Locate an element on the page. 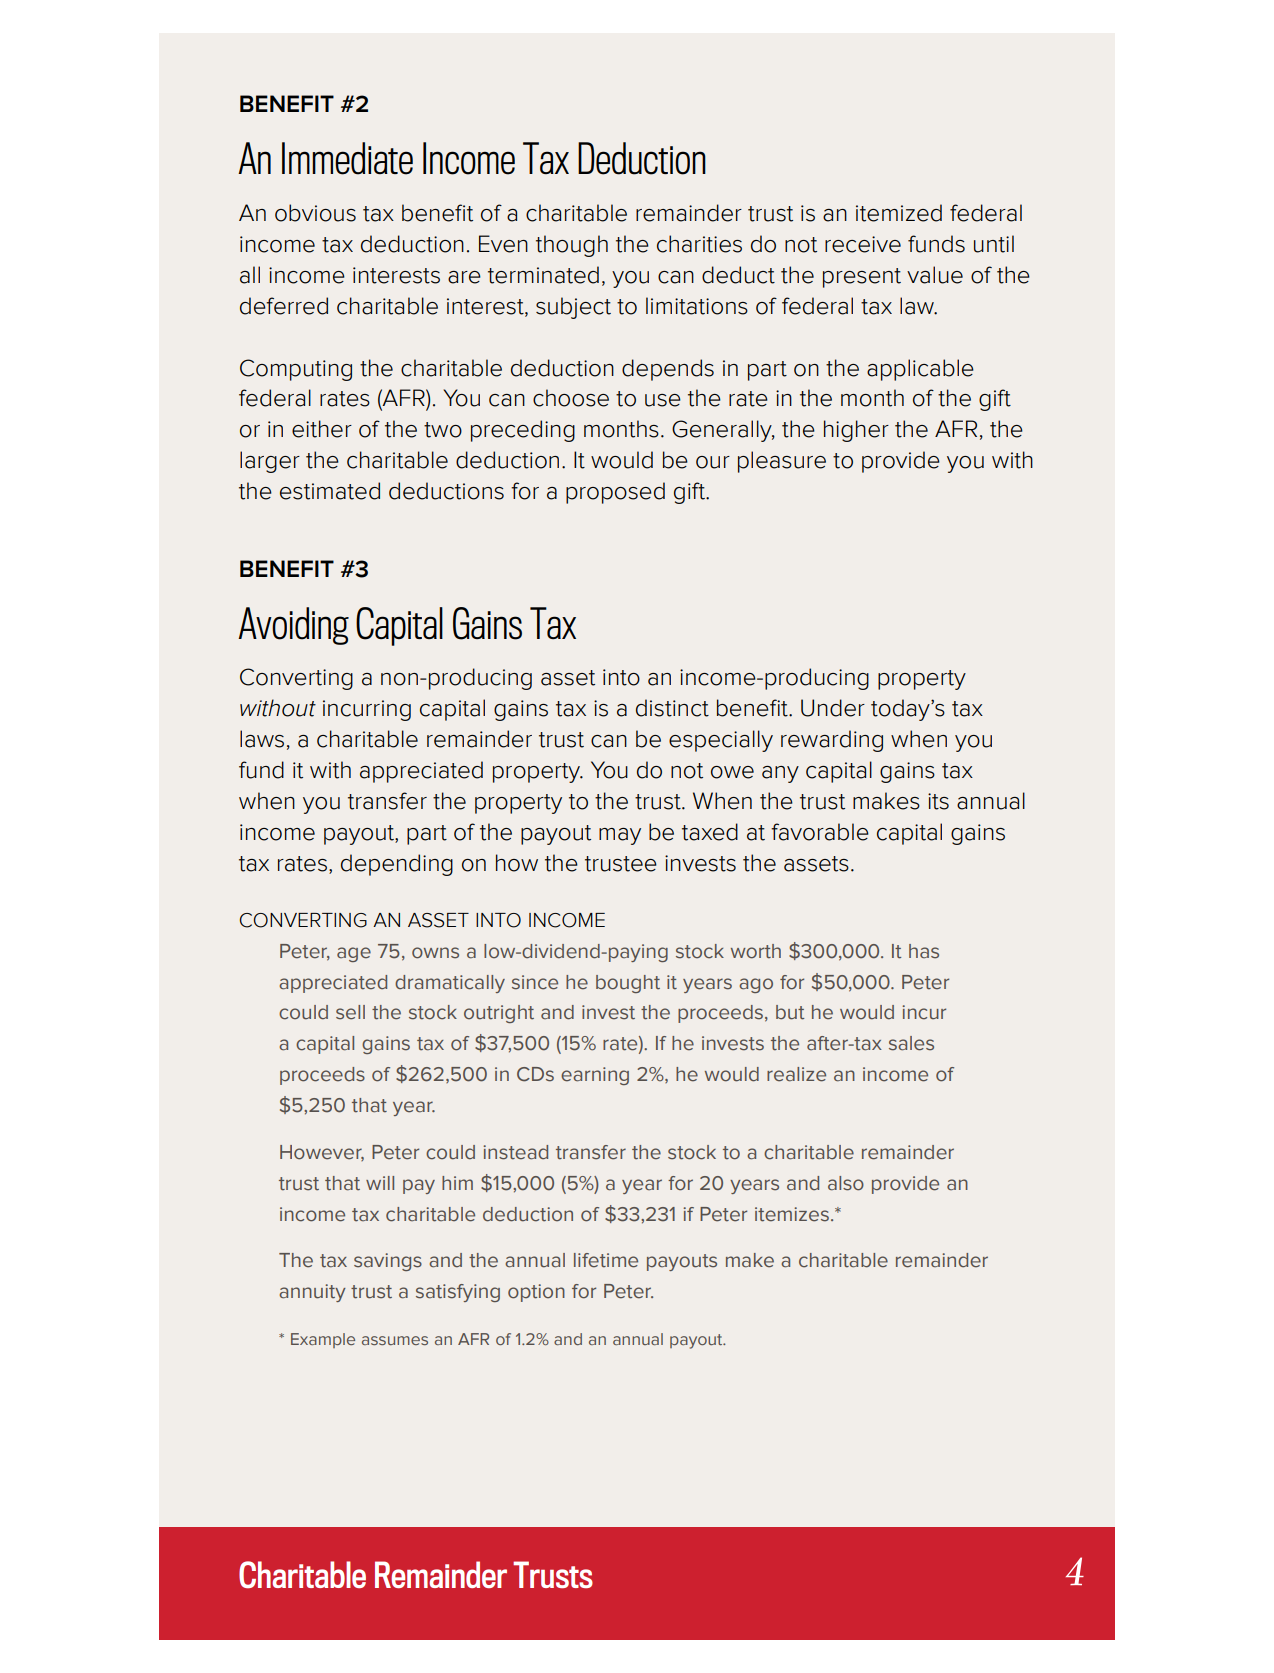 The image size is (1274, 1673). itemized is located at coordinates (899, 213).
